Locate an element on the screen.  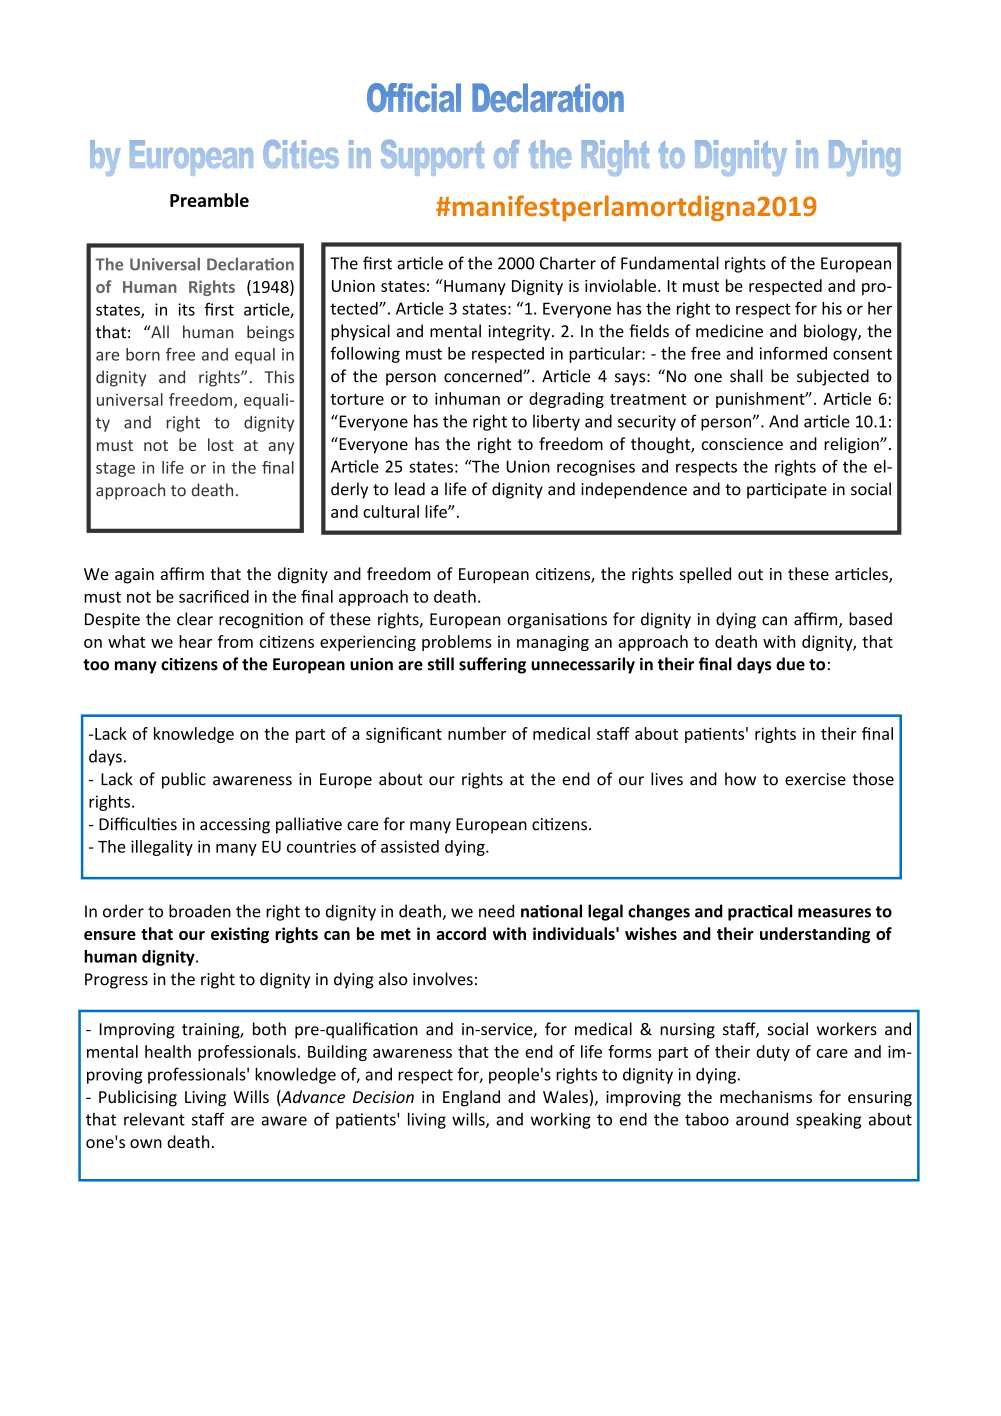
broaden is located at coordinates (200, 911).
